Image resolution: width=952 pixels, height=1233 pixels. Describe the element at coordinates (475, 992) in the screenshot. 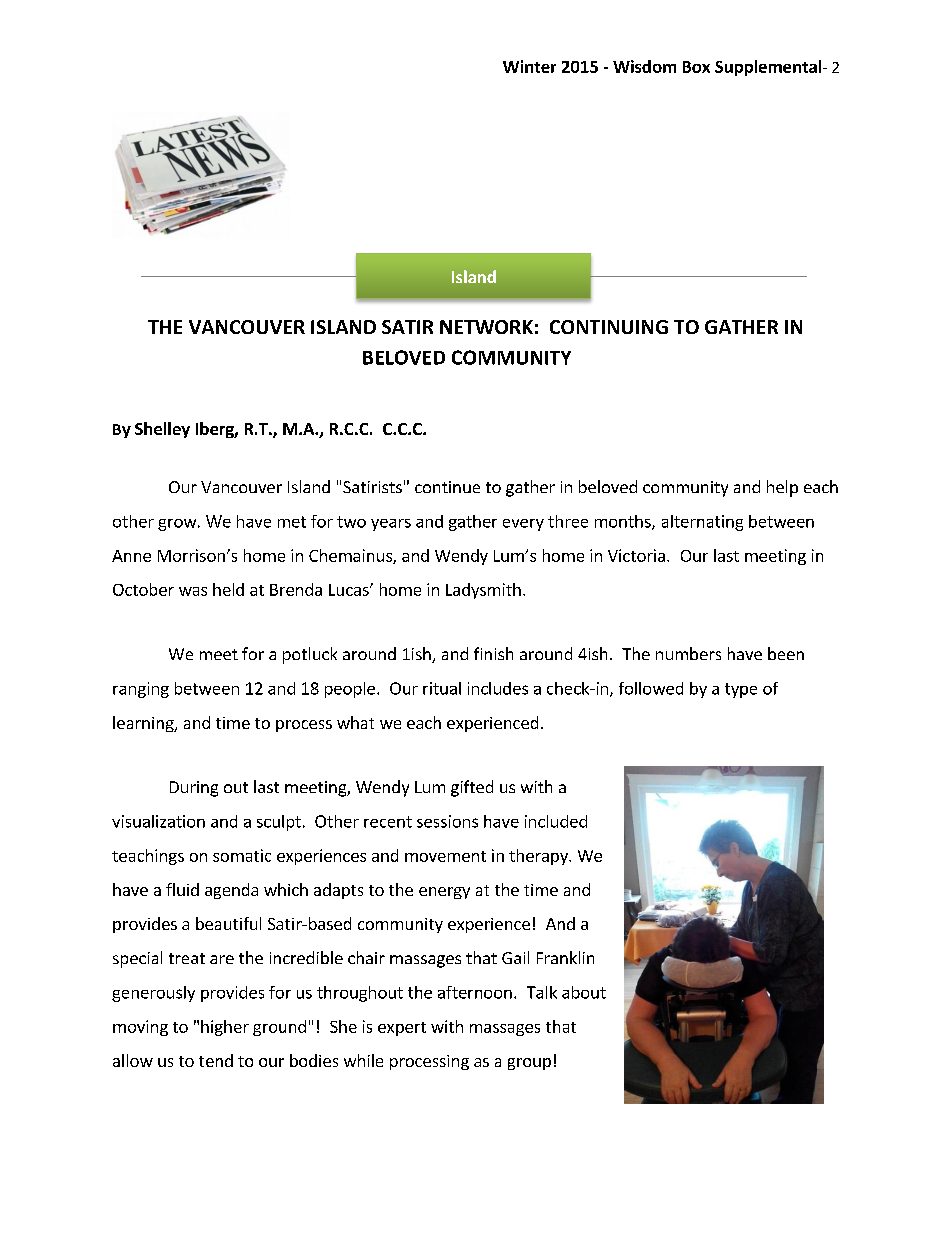

I see `afternoon` at that location.
